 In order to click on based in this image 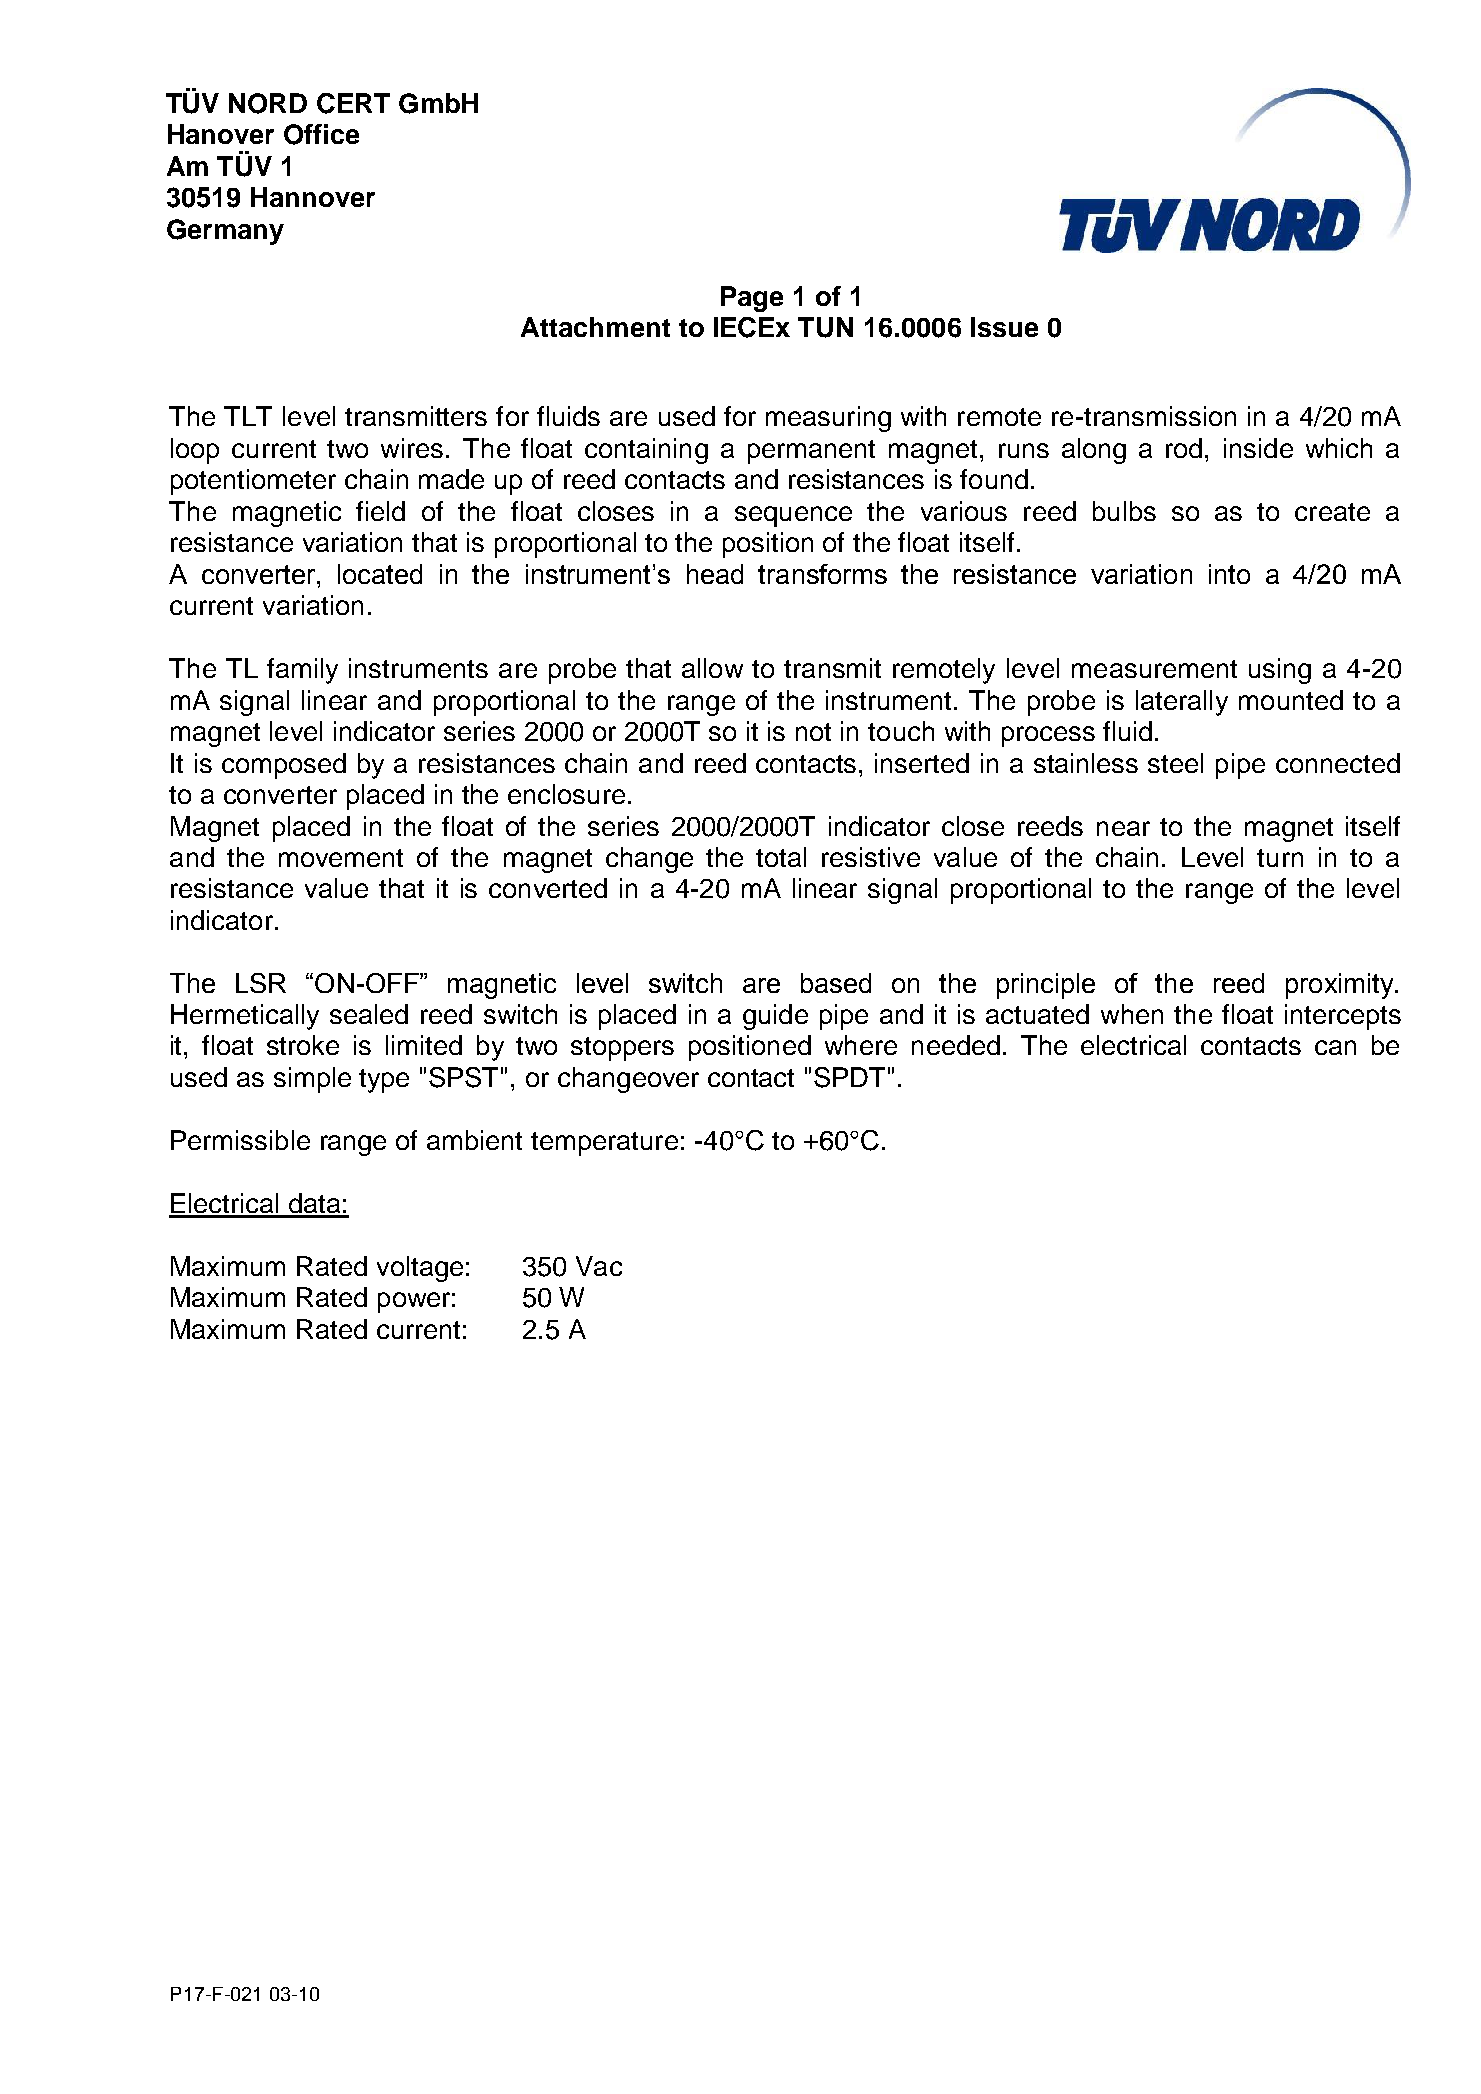, I will do `click(836, 983)`.
